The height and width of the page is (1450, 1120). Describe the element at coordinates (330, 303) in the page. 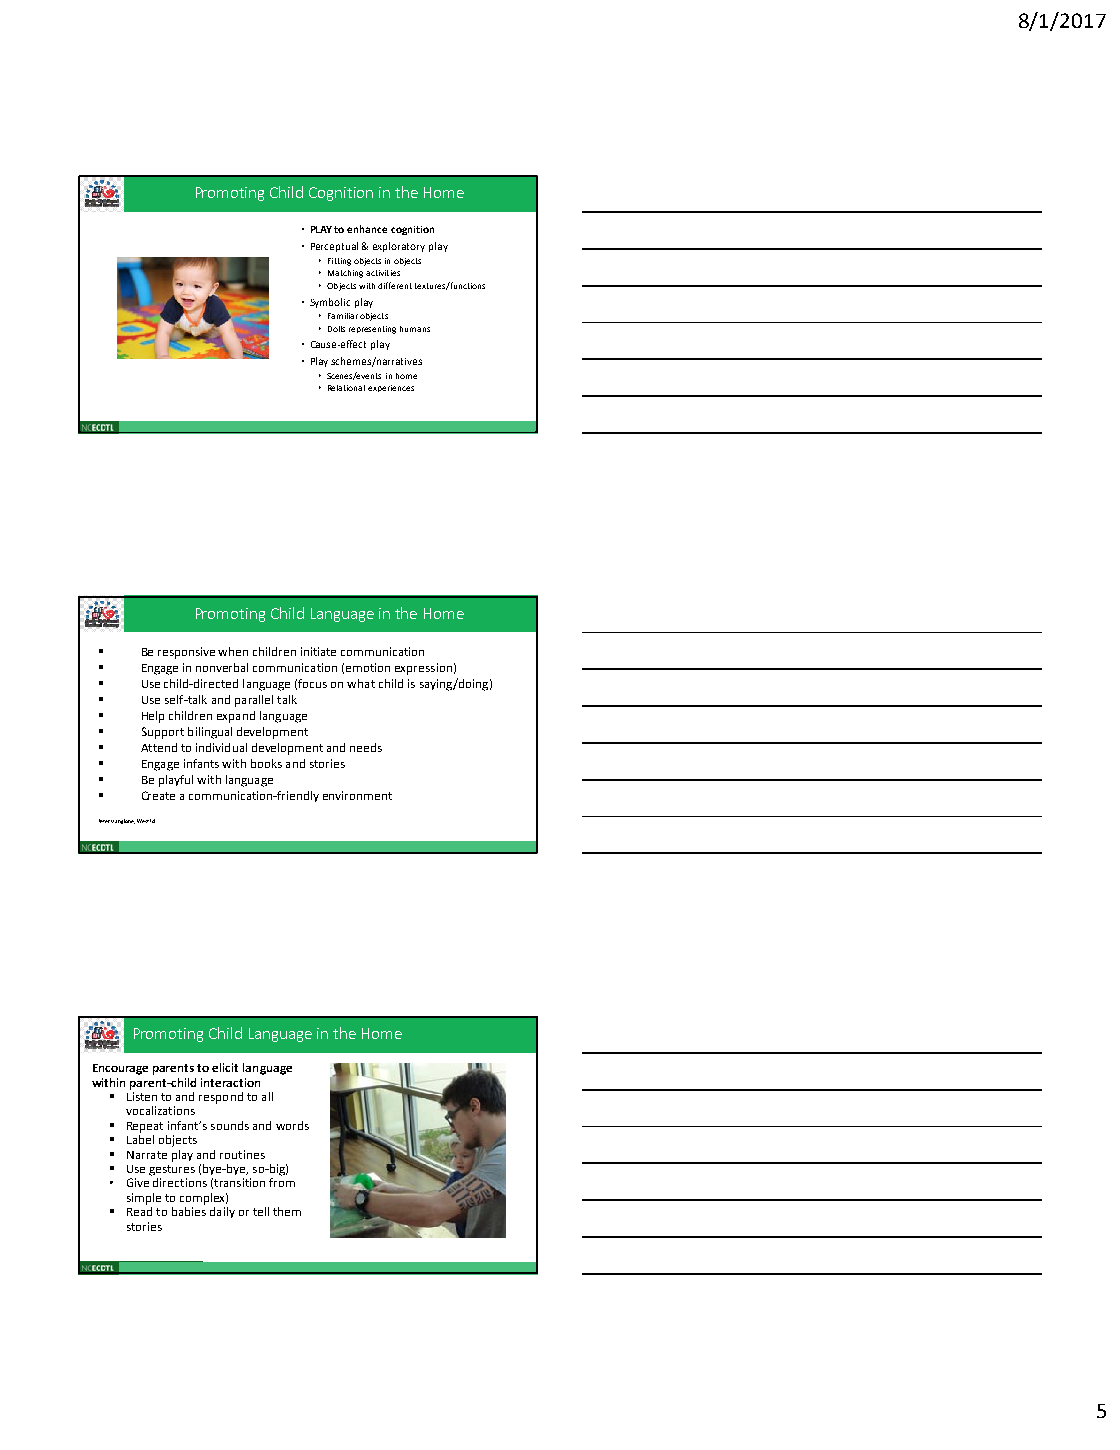

I see `Symbolic` at that location.
